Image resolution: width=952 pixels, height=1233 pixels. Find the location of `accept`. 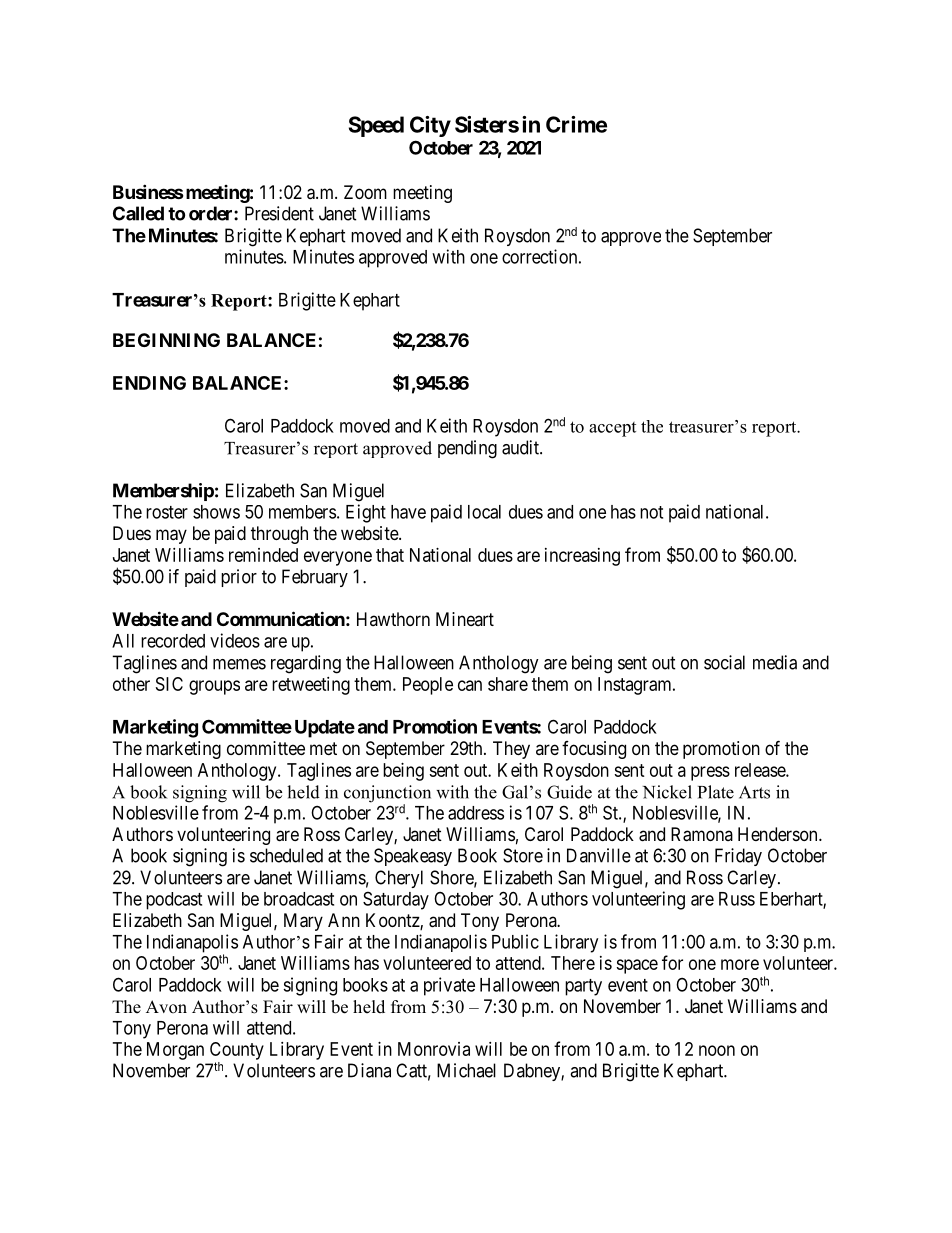

accept is located at coordinates (612, 429).
